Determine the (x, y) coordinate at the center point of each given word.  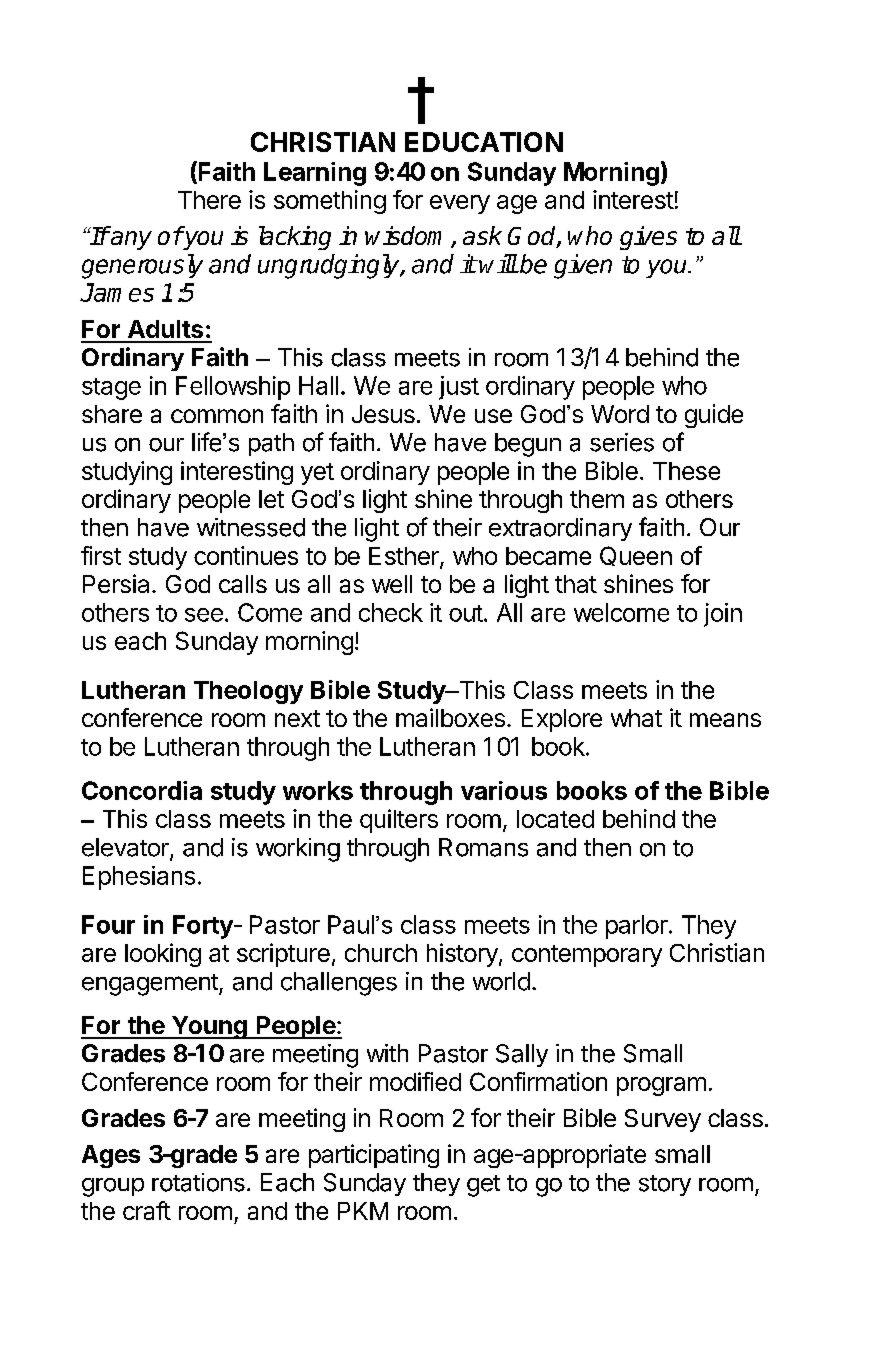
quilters (399, 821)
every (460, 204)
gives (648, 238)
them (597, 499)
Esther (405, 557)
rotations (198, 1182)
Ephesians (139, 878)
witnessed (251, 527)
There (209, 200)
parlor (637, 927)
